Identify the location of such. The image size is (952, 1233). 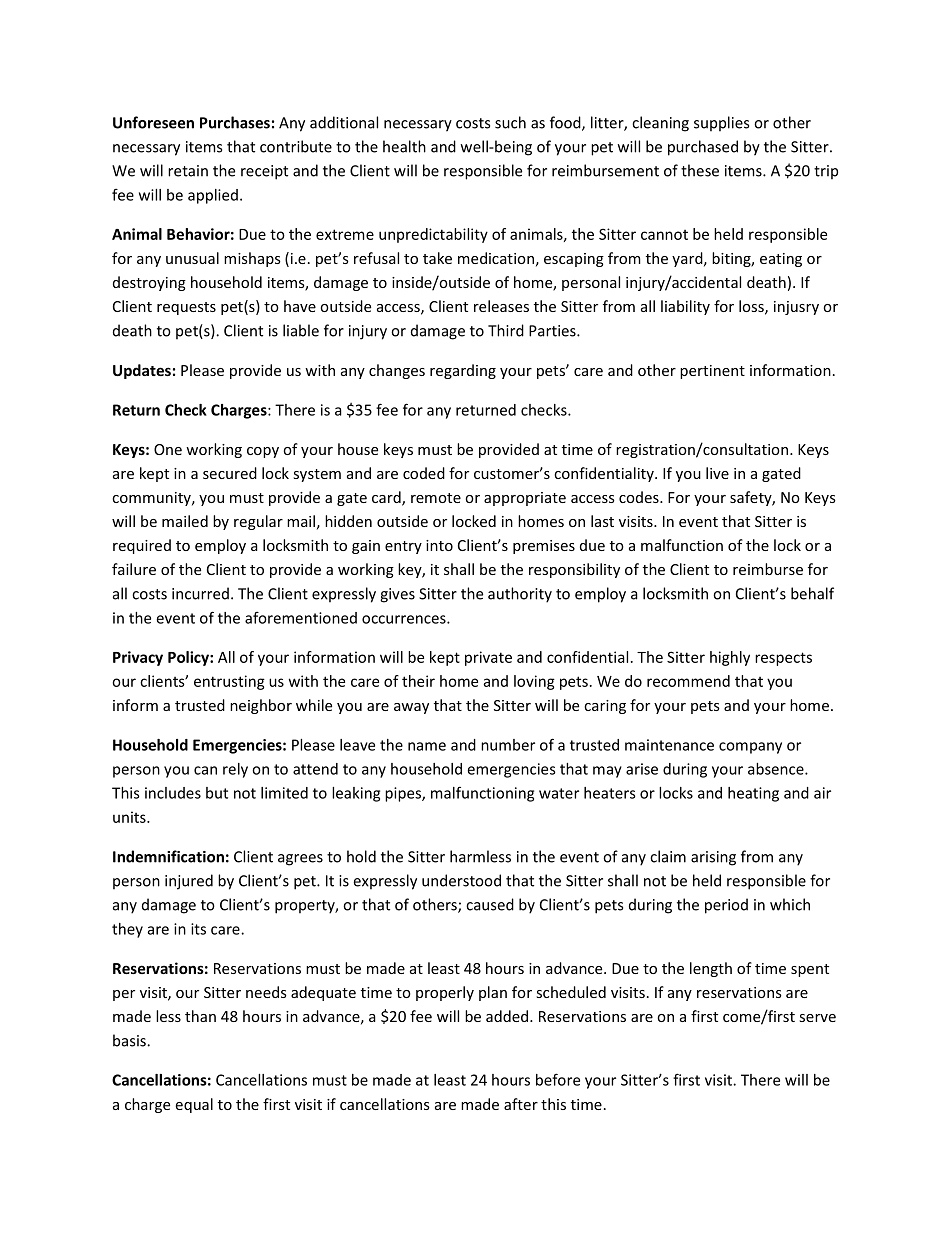
(510, 122).
